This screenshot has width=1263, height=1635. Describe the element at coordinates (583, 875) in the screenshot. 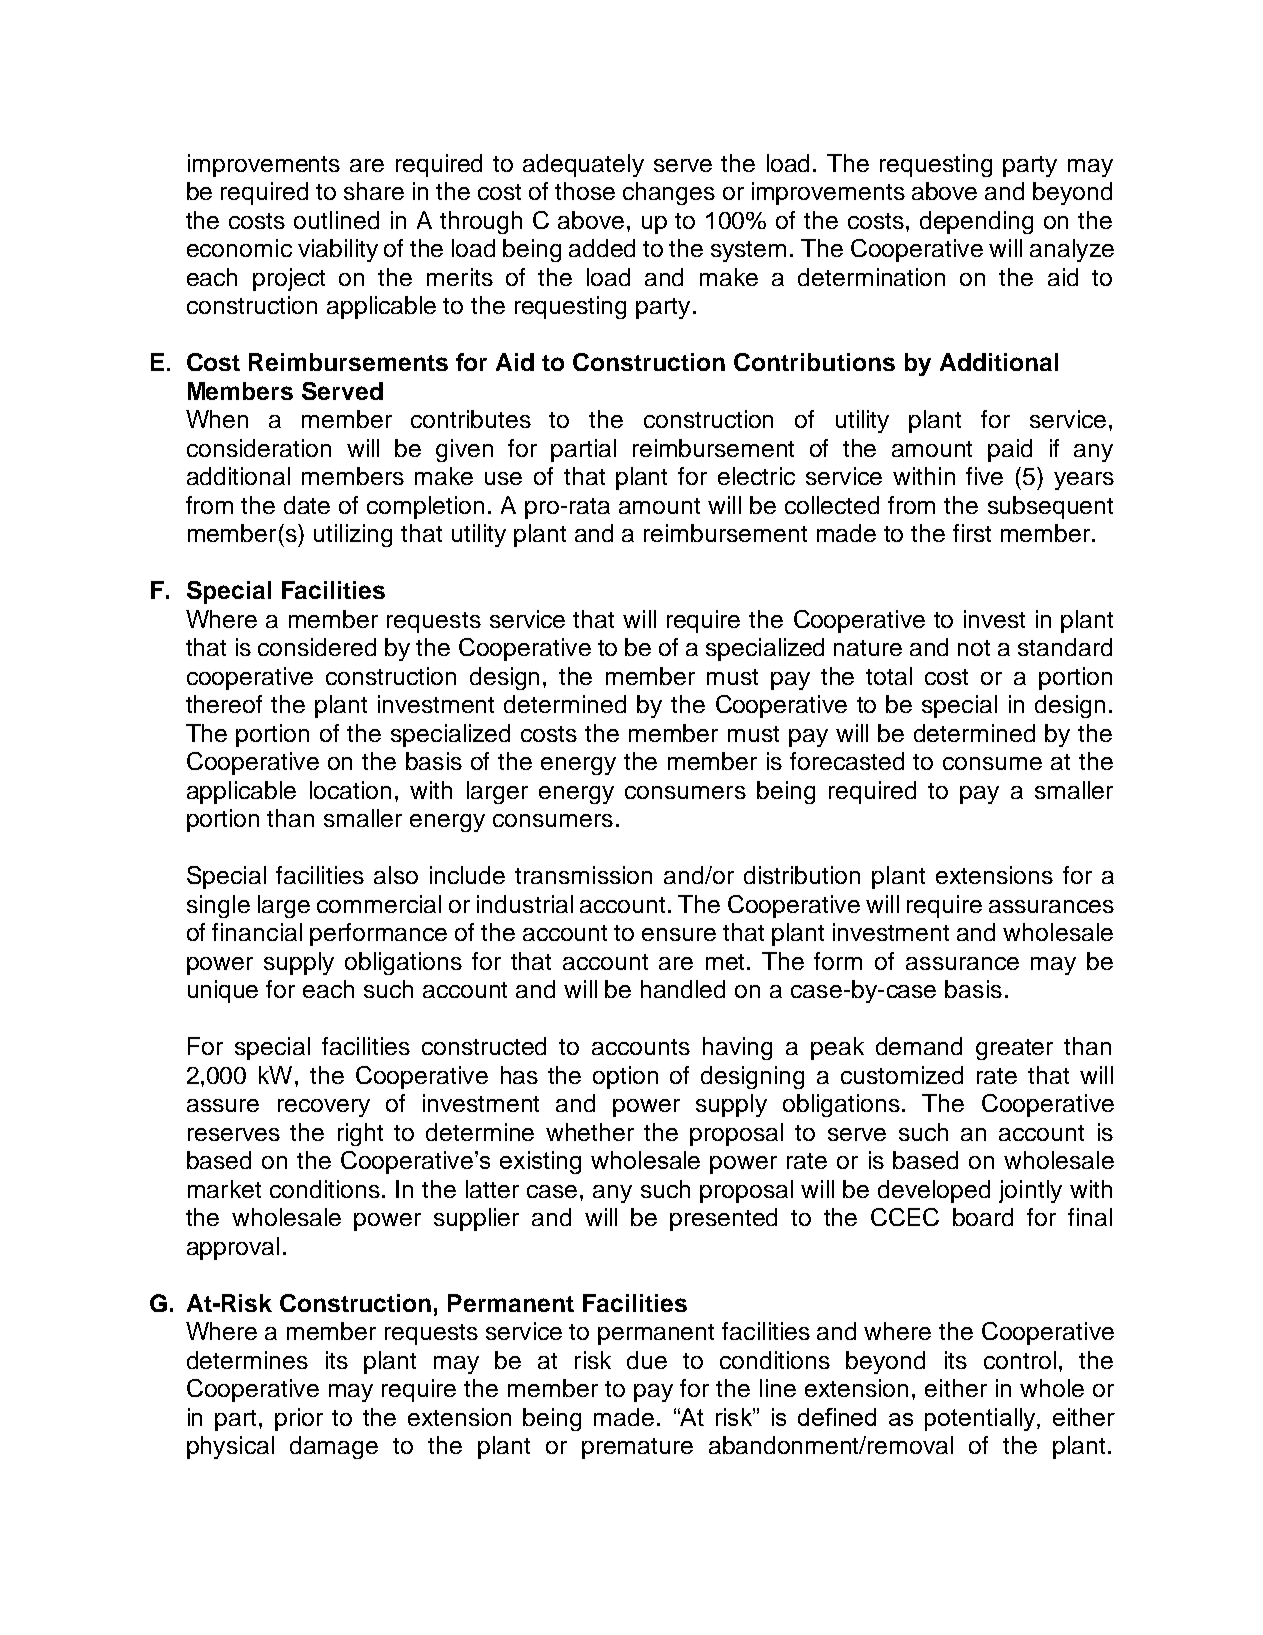

I see `transmission` at that location.
